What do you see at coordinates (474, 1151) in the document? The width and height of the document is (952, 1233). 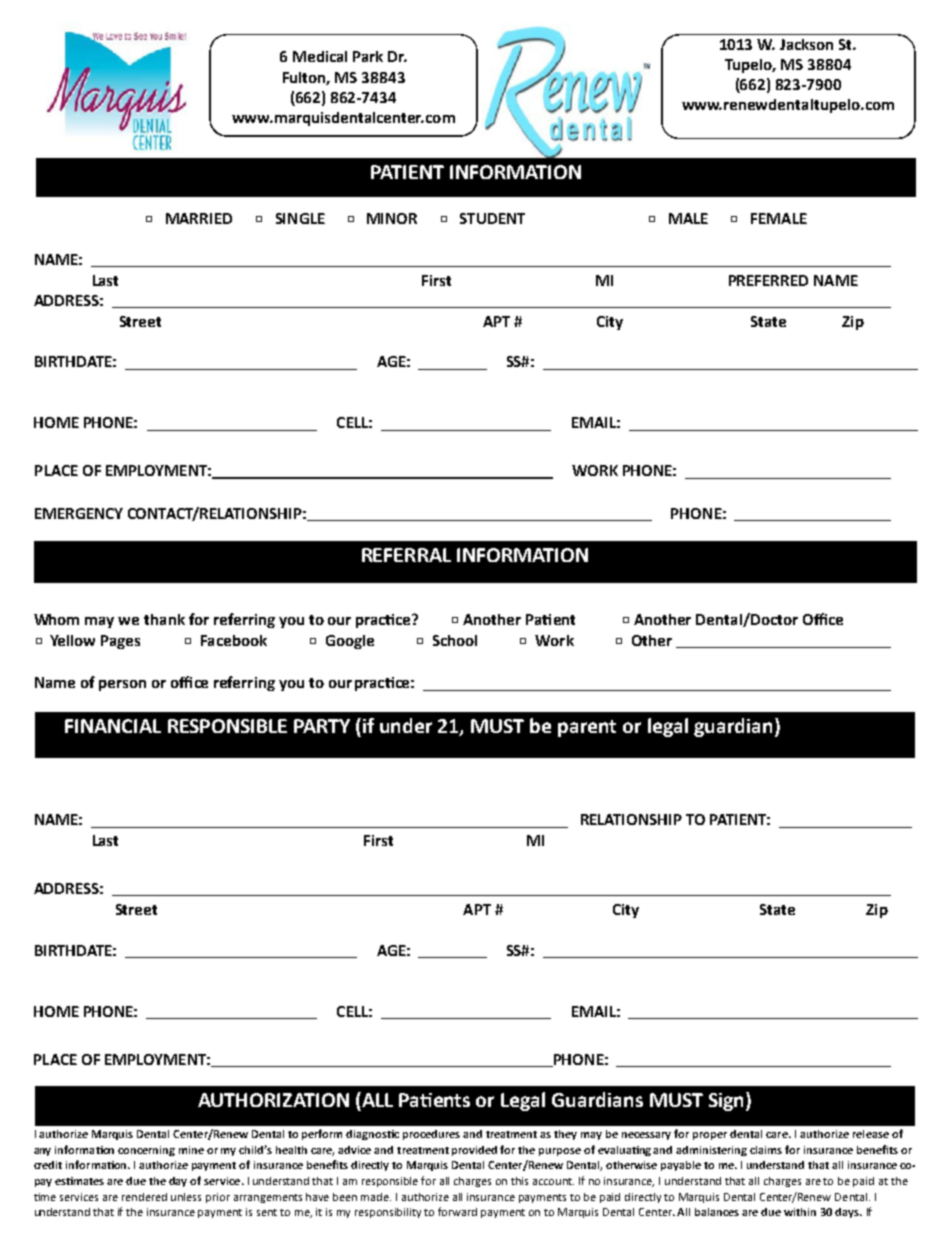 I see `provided` at bounding box center [474, 1151].
